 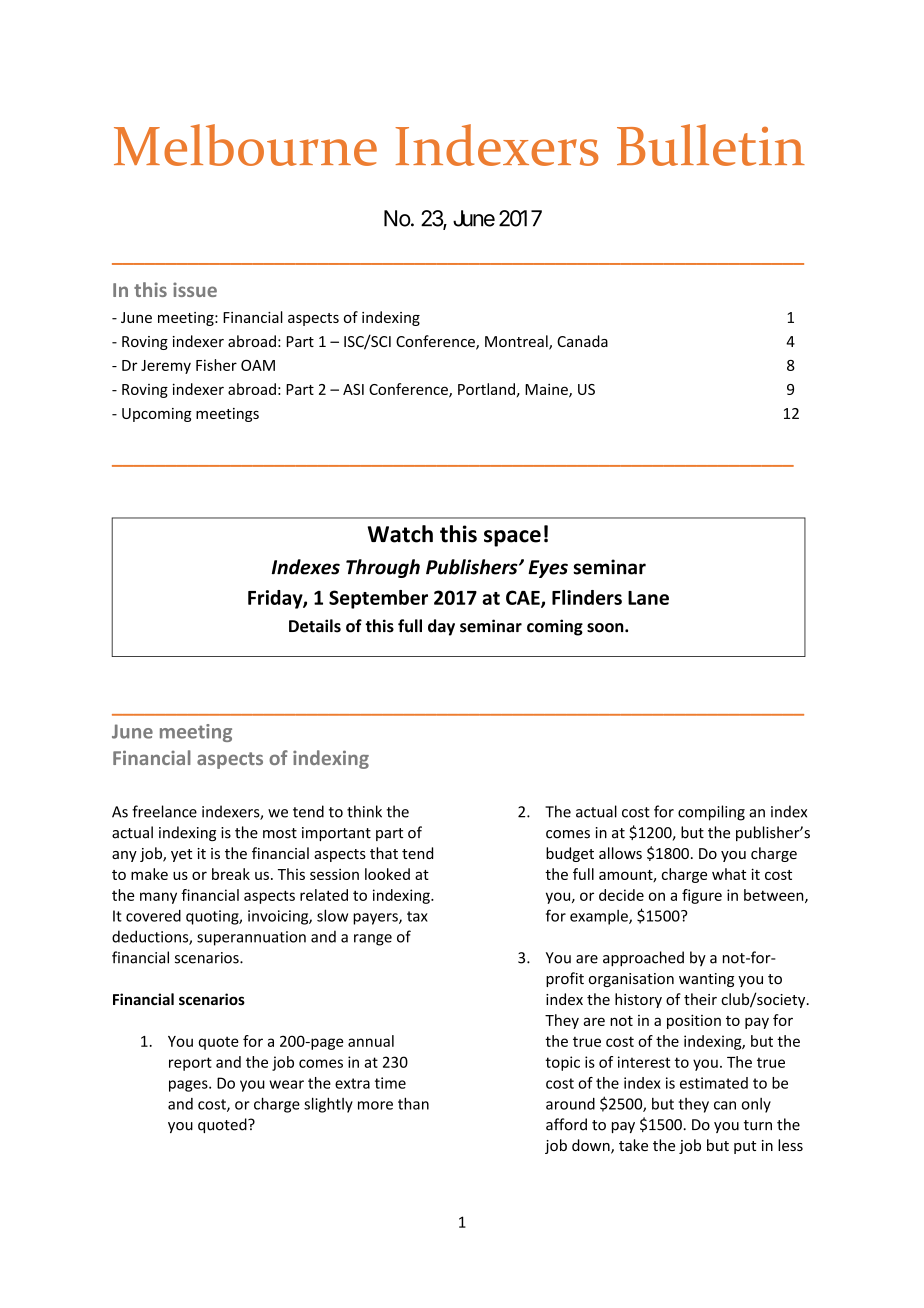 I want to click on Montreal, so click(x=517, y=342).
